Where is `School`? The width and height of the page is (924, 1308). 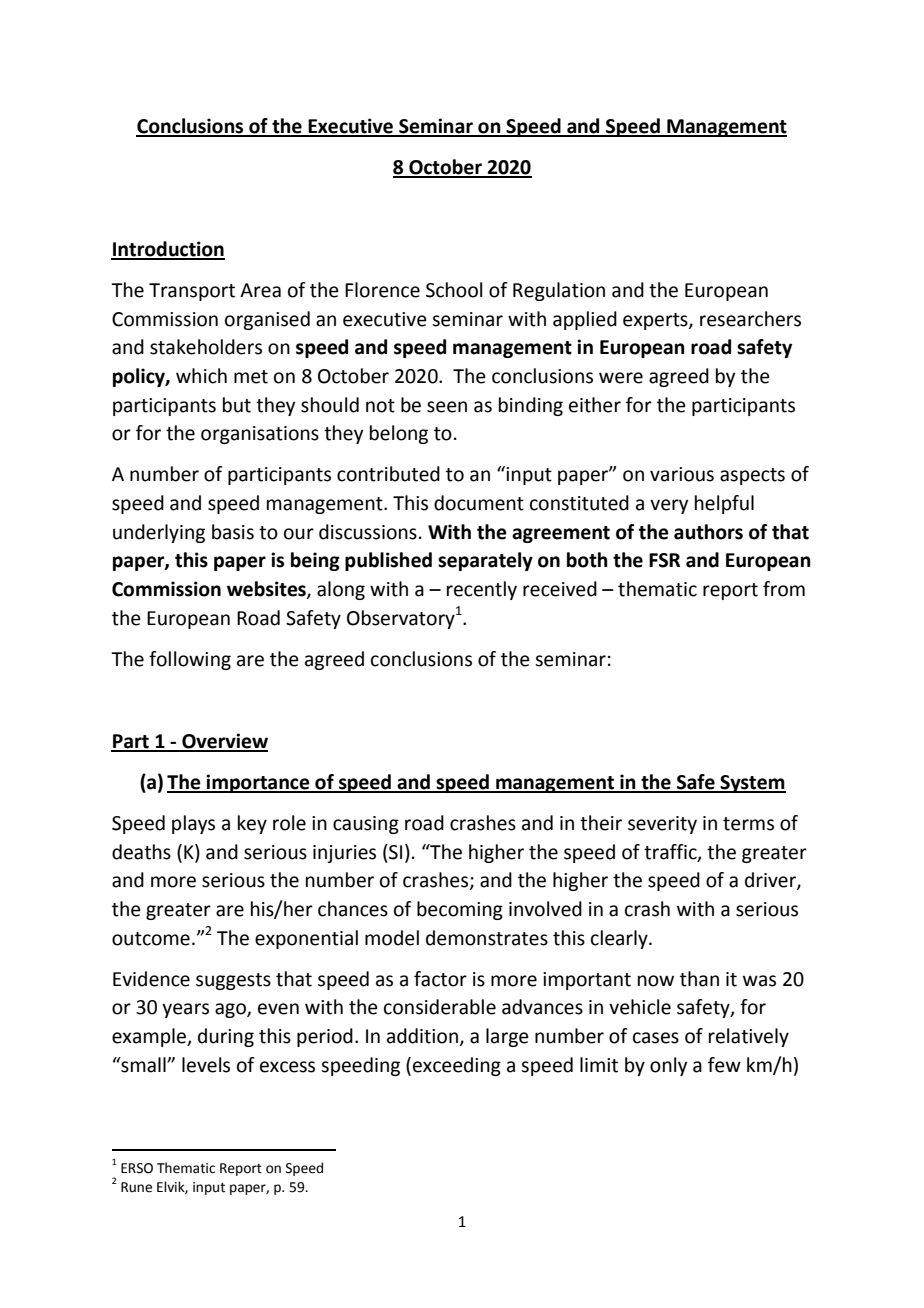
School is located at coordinates (454, 290).
